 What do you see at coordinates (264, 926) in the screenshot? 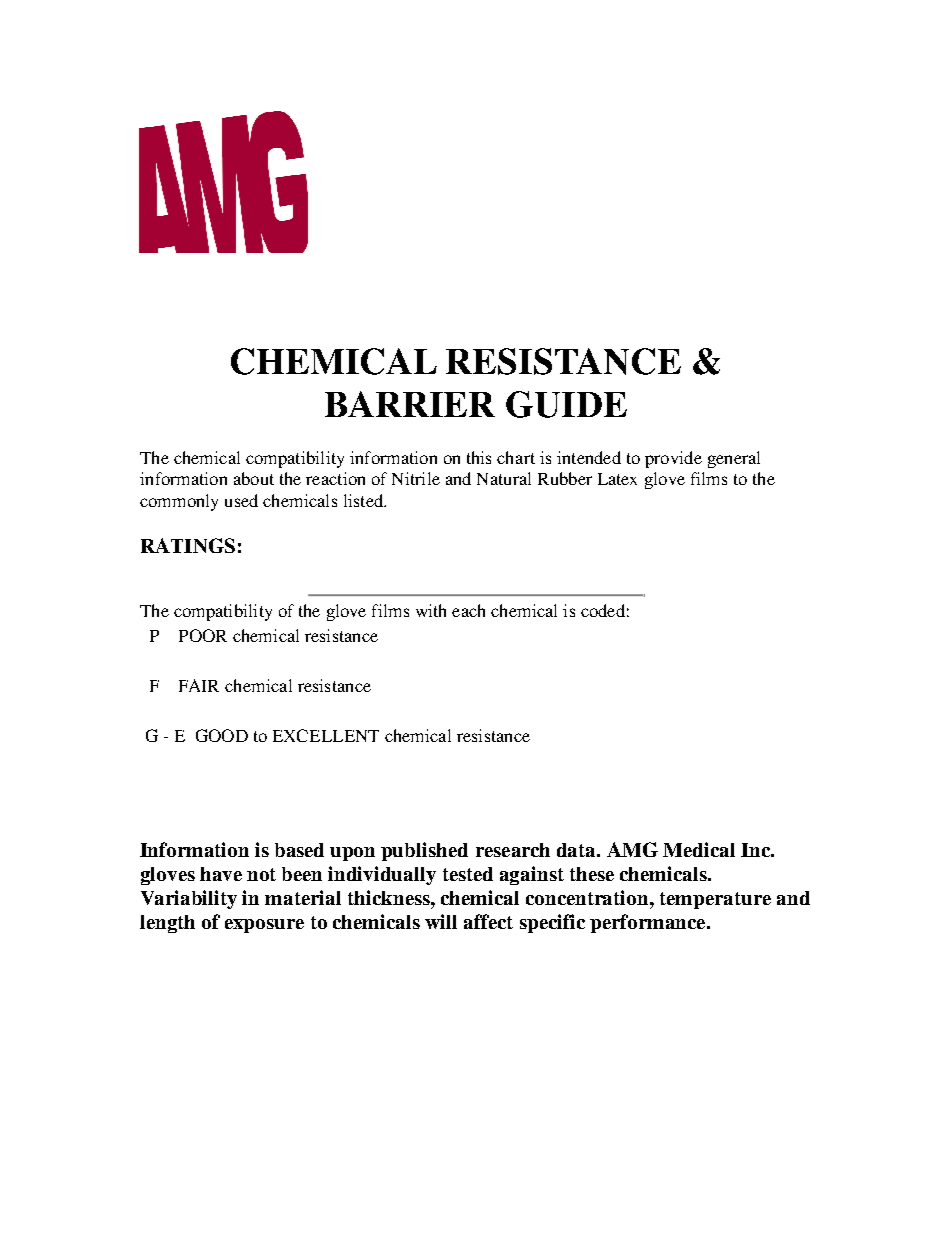
I see `exposure` at bounding box center [264, 926].
